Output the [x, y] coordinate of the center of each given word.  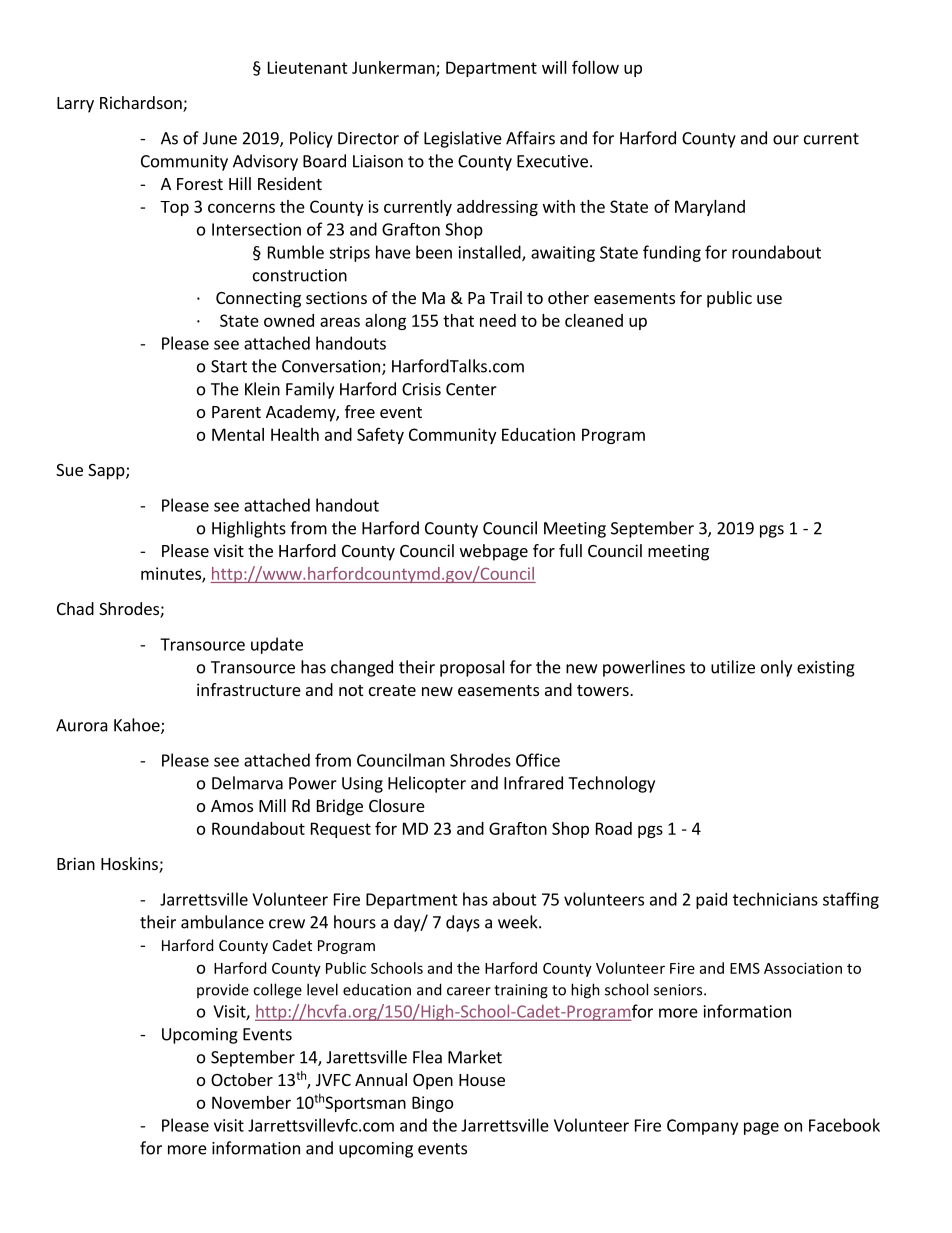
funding [672, 253]
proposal [472, 668]
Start [229, 366]
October [242, 1079]
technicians [775, 899]
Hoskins [130, 865]
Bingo [432, 1104]
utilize [733, 667]
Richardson [142, 104]
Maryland [710, 208]
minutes [172, 574]
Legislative [463, 139]
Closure [397, 805]
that [458, 320]
